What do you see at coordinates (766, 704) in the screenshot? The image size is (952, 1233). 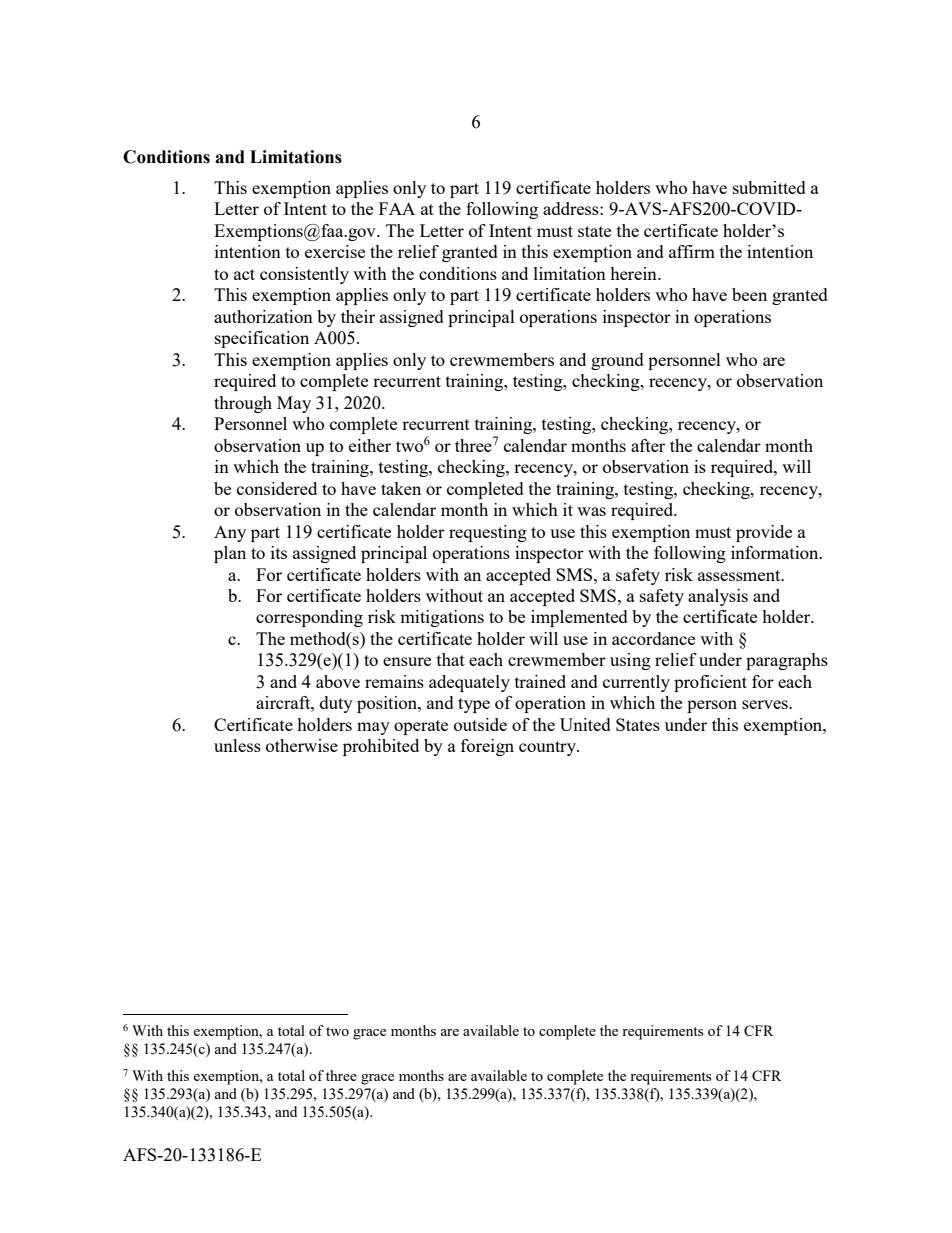 I see `serves` at bounding box center [766, 704].
